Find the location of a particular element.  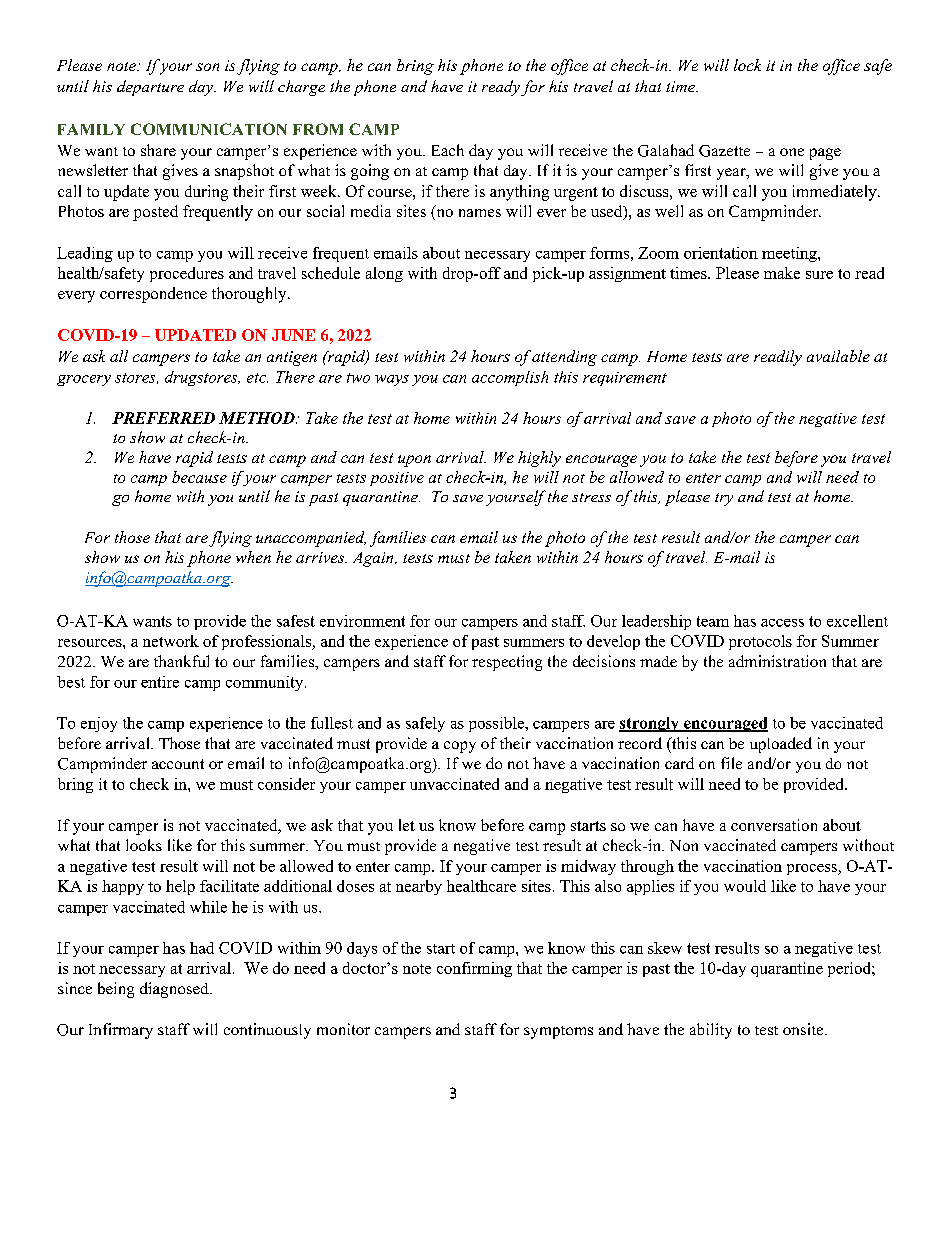

departure is located at coordinates (150, 88).
